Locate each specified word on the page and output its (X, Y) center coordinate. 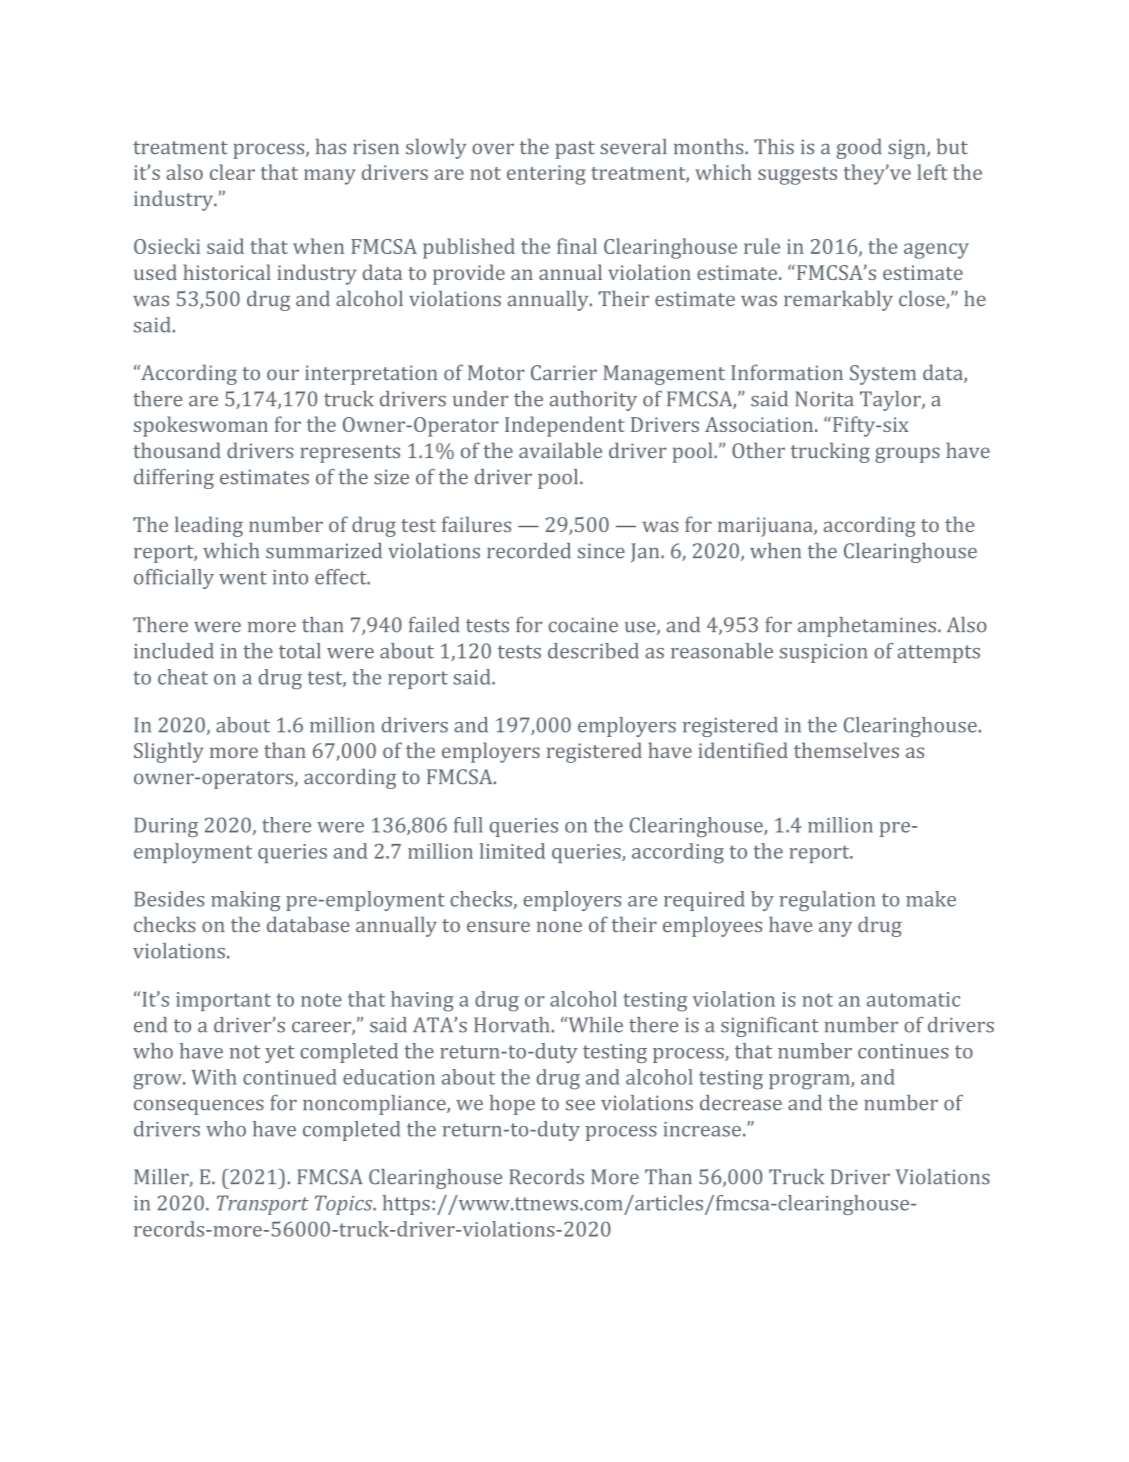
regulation (827, 901)
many (330, 177)
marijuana (766, 527)
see (580, 1105)
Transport (263, 1205)
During (166, 827)
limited (512, 851)
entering (546, 175)
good (859, 149)
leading (209, 526)
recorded (529, 551)
